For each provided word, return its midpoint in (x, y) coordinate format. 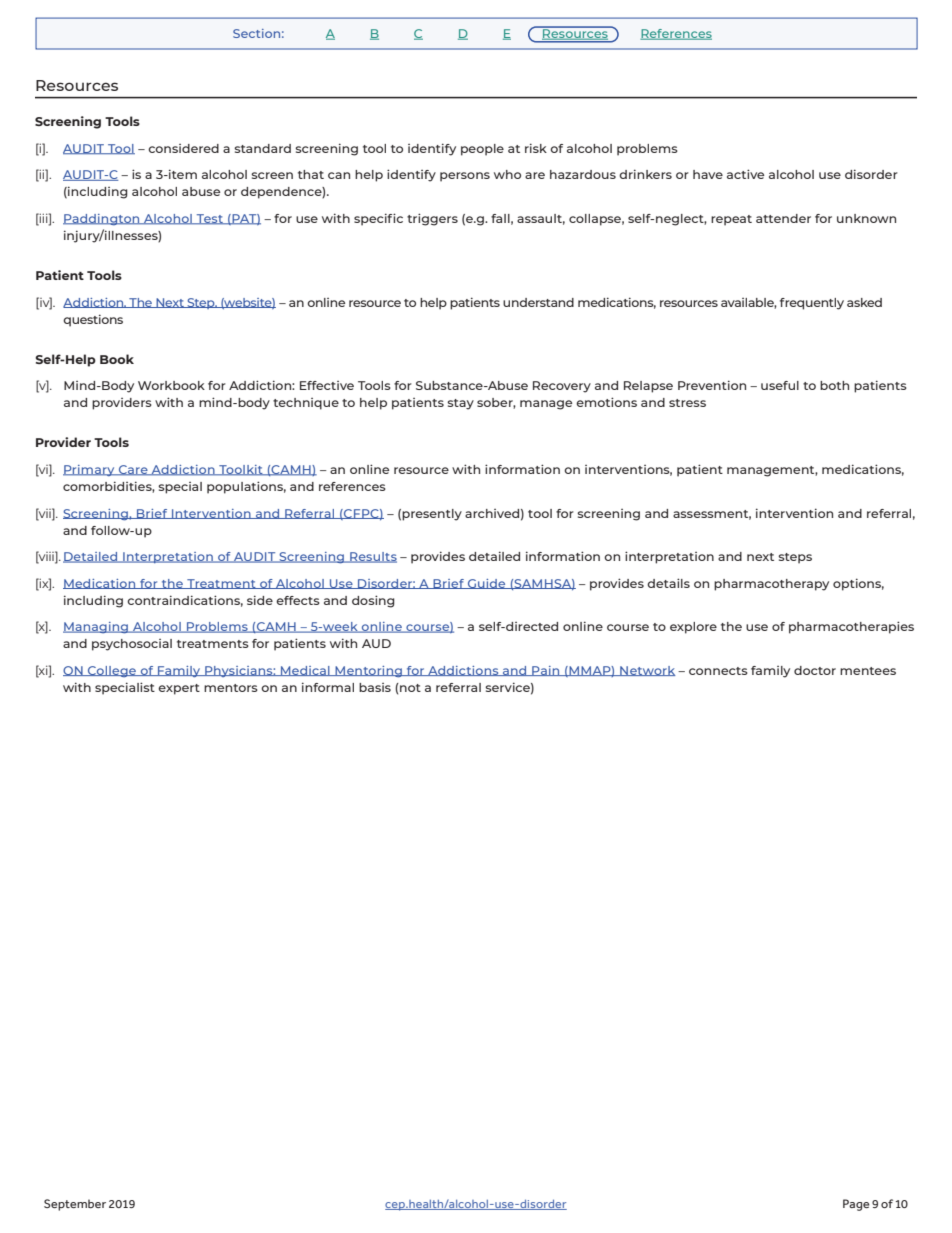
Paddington (102, 220)
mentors (231, 688)
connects (718, 671)
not (409, 687)
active (745, 174)
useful (780, 385)
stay (460, 404)
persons (465, 177)
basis (375, 687)
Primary (90, 470)
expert (179, 689)
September (75, 1205)
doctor (815, 670)
